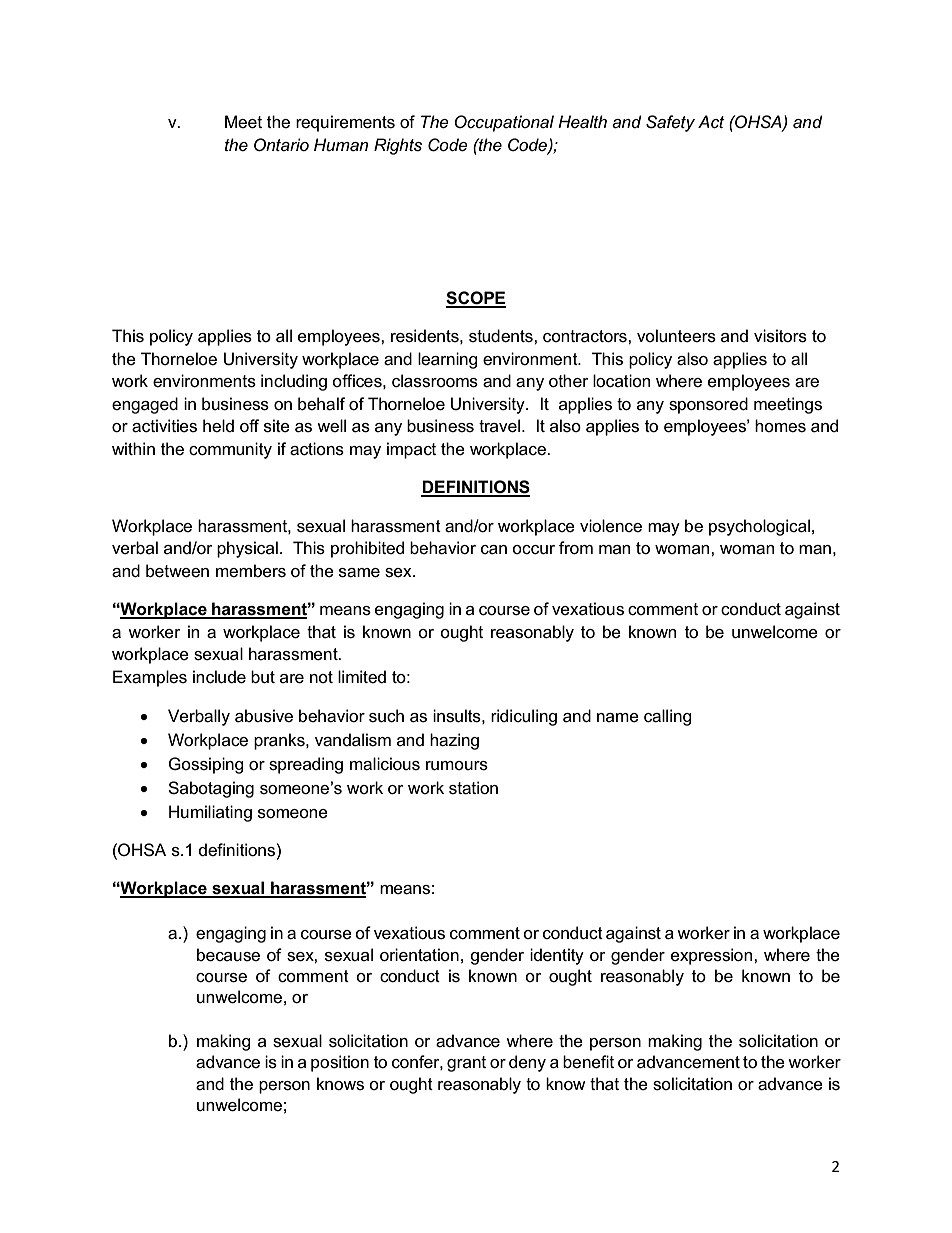 The image size is (952, 1233). Describe the element at coordinates (708, 405) in the screenshot. I see `sponsored` at that location.
